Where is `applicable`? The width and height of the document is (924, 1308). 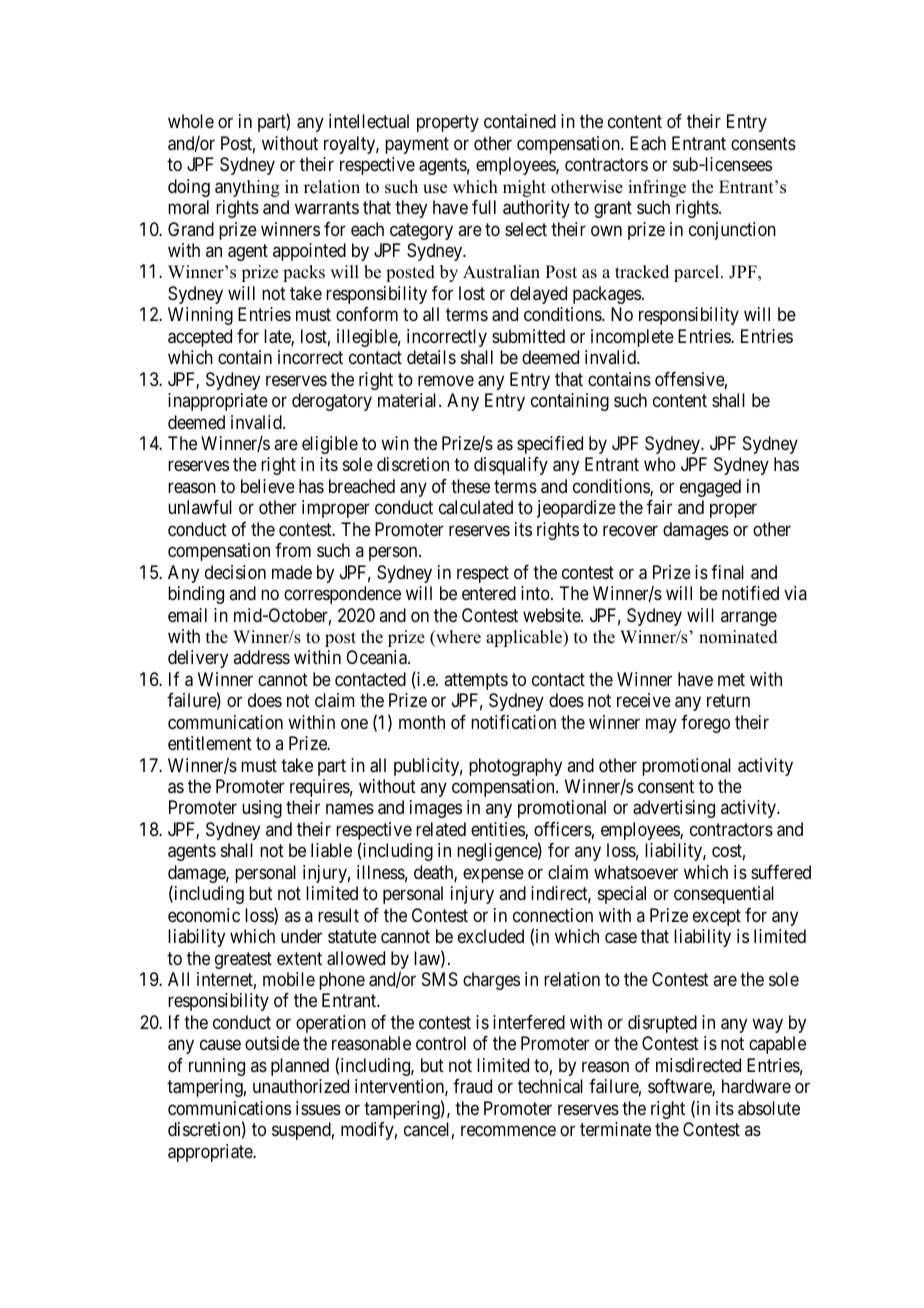 applicable is located at coordinates (525, 638).
